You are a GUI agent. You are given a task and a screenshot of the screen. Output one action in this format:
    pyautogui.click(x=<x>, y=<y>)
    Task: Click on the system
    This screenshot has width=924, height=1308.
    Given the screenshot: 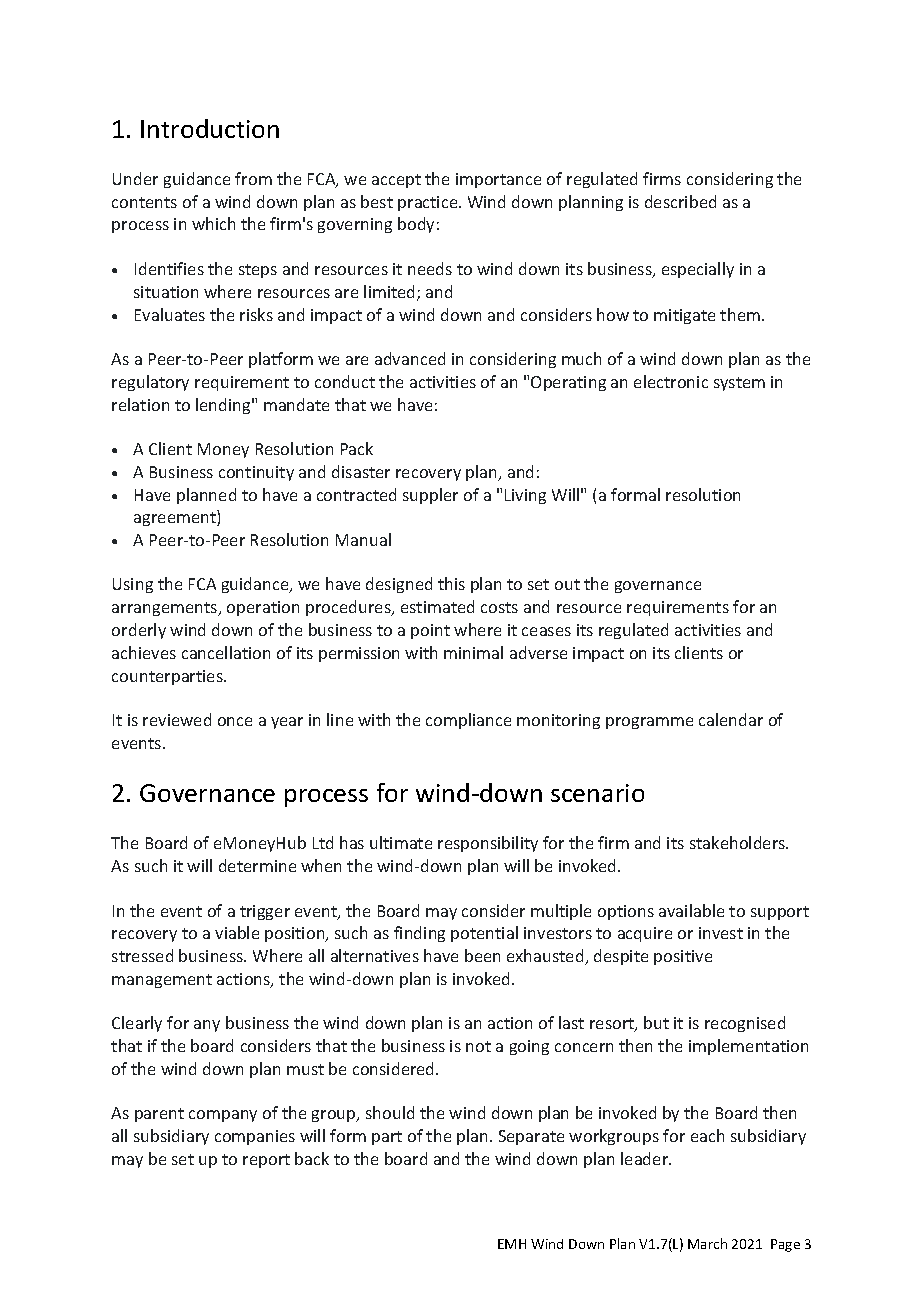 What is the action you would take?
    pyautogui.click(x=739, y=384)
